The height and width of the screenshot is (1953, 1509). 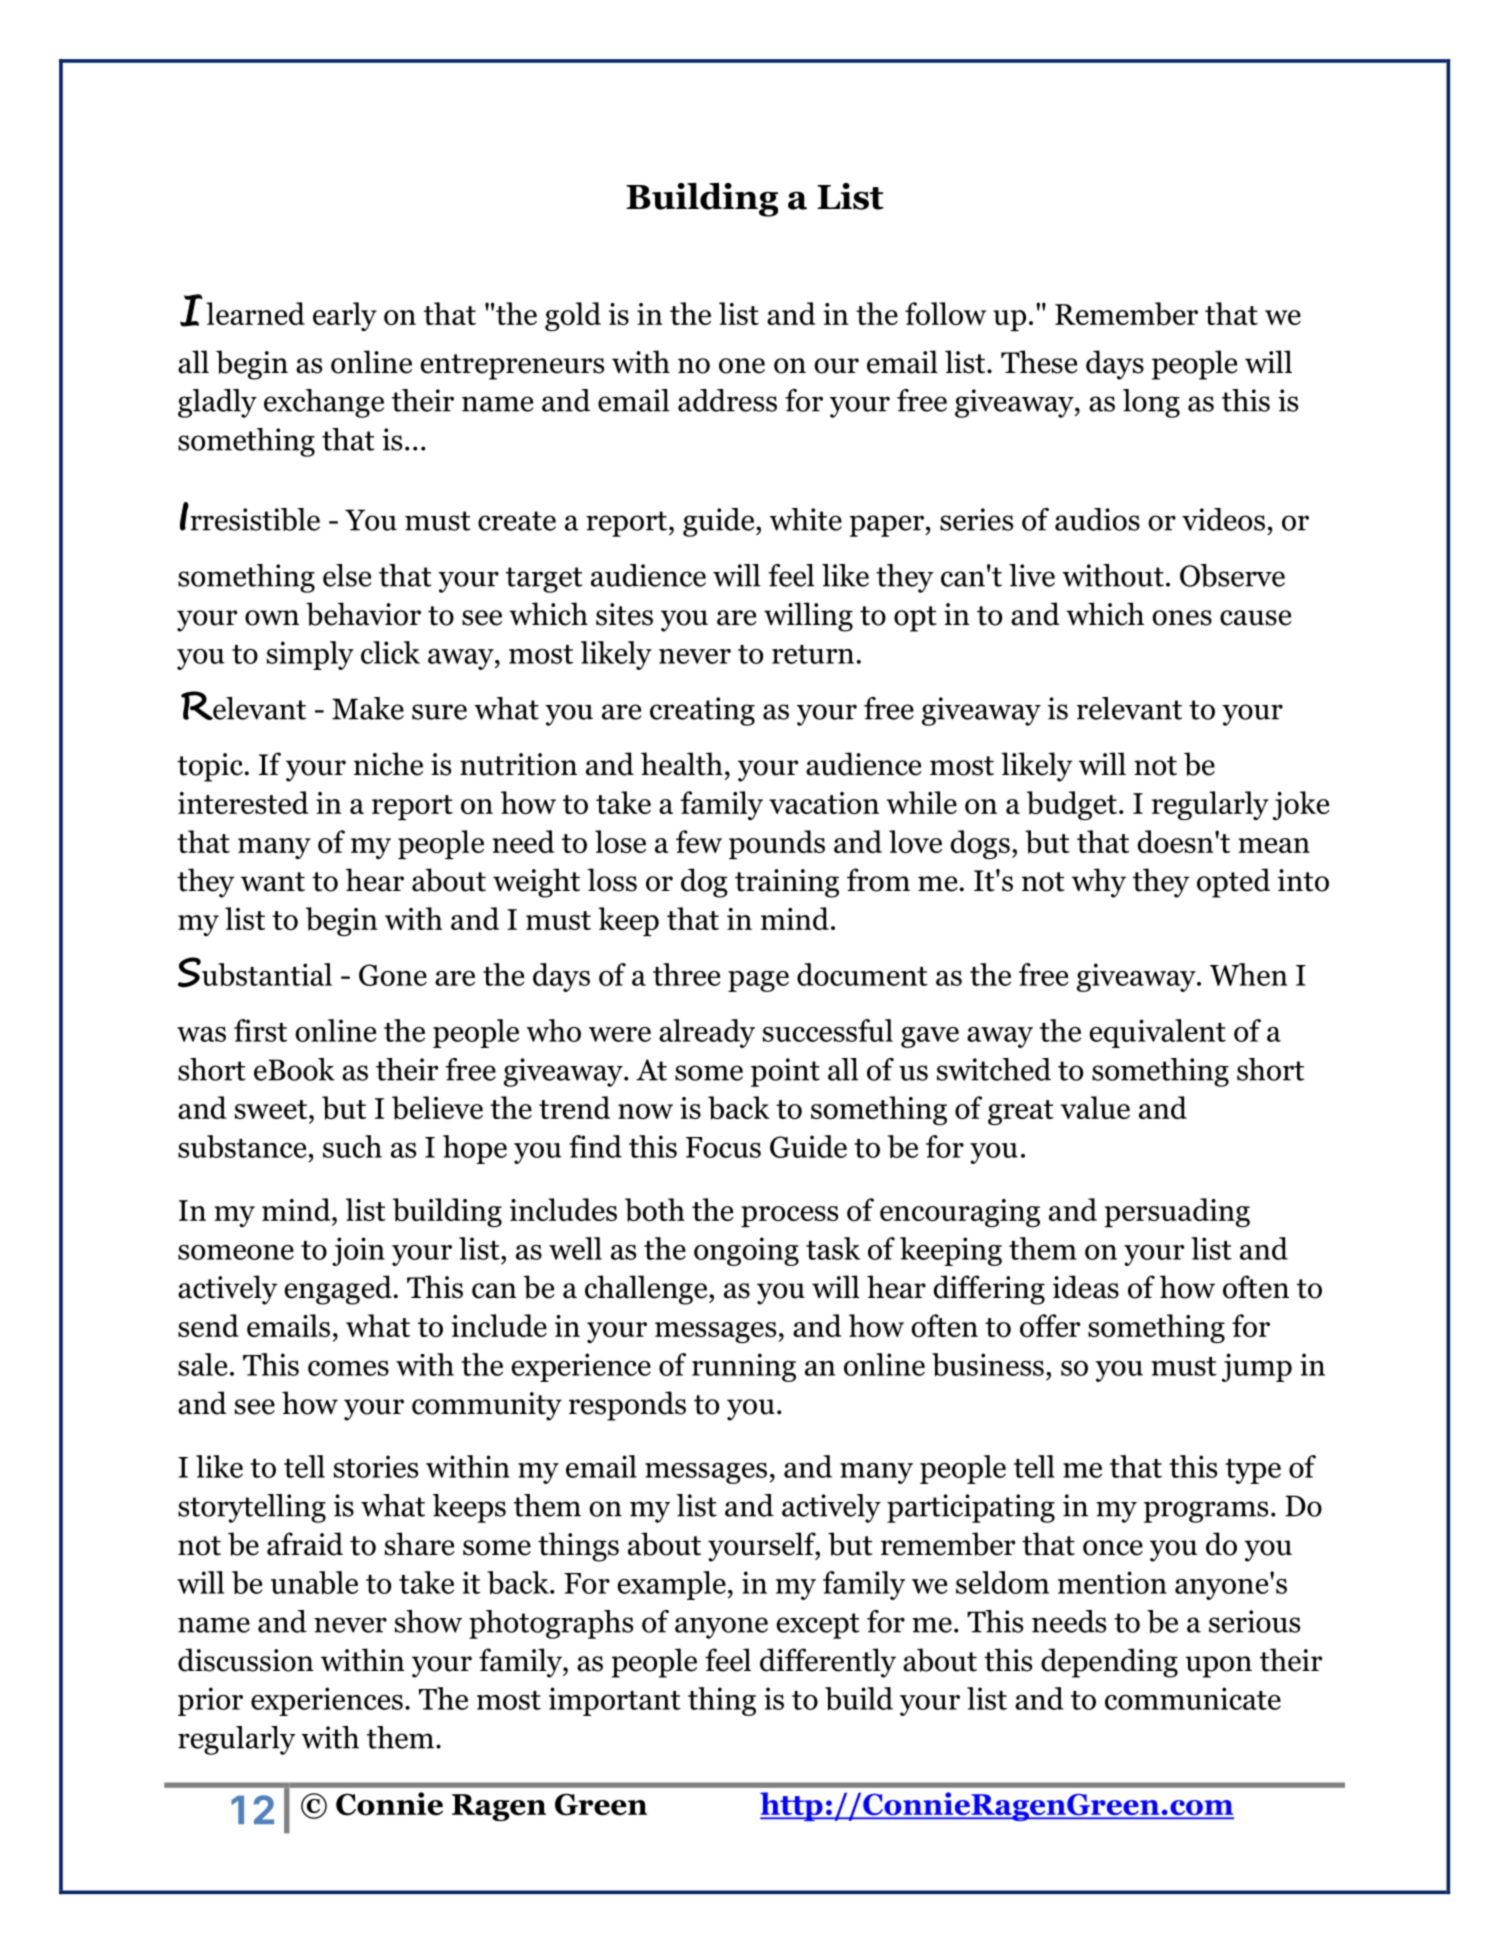 What do you see at coordinates (727, 400) in the screenshot?
I see `address` at bounding box center [727, 400].
